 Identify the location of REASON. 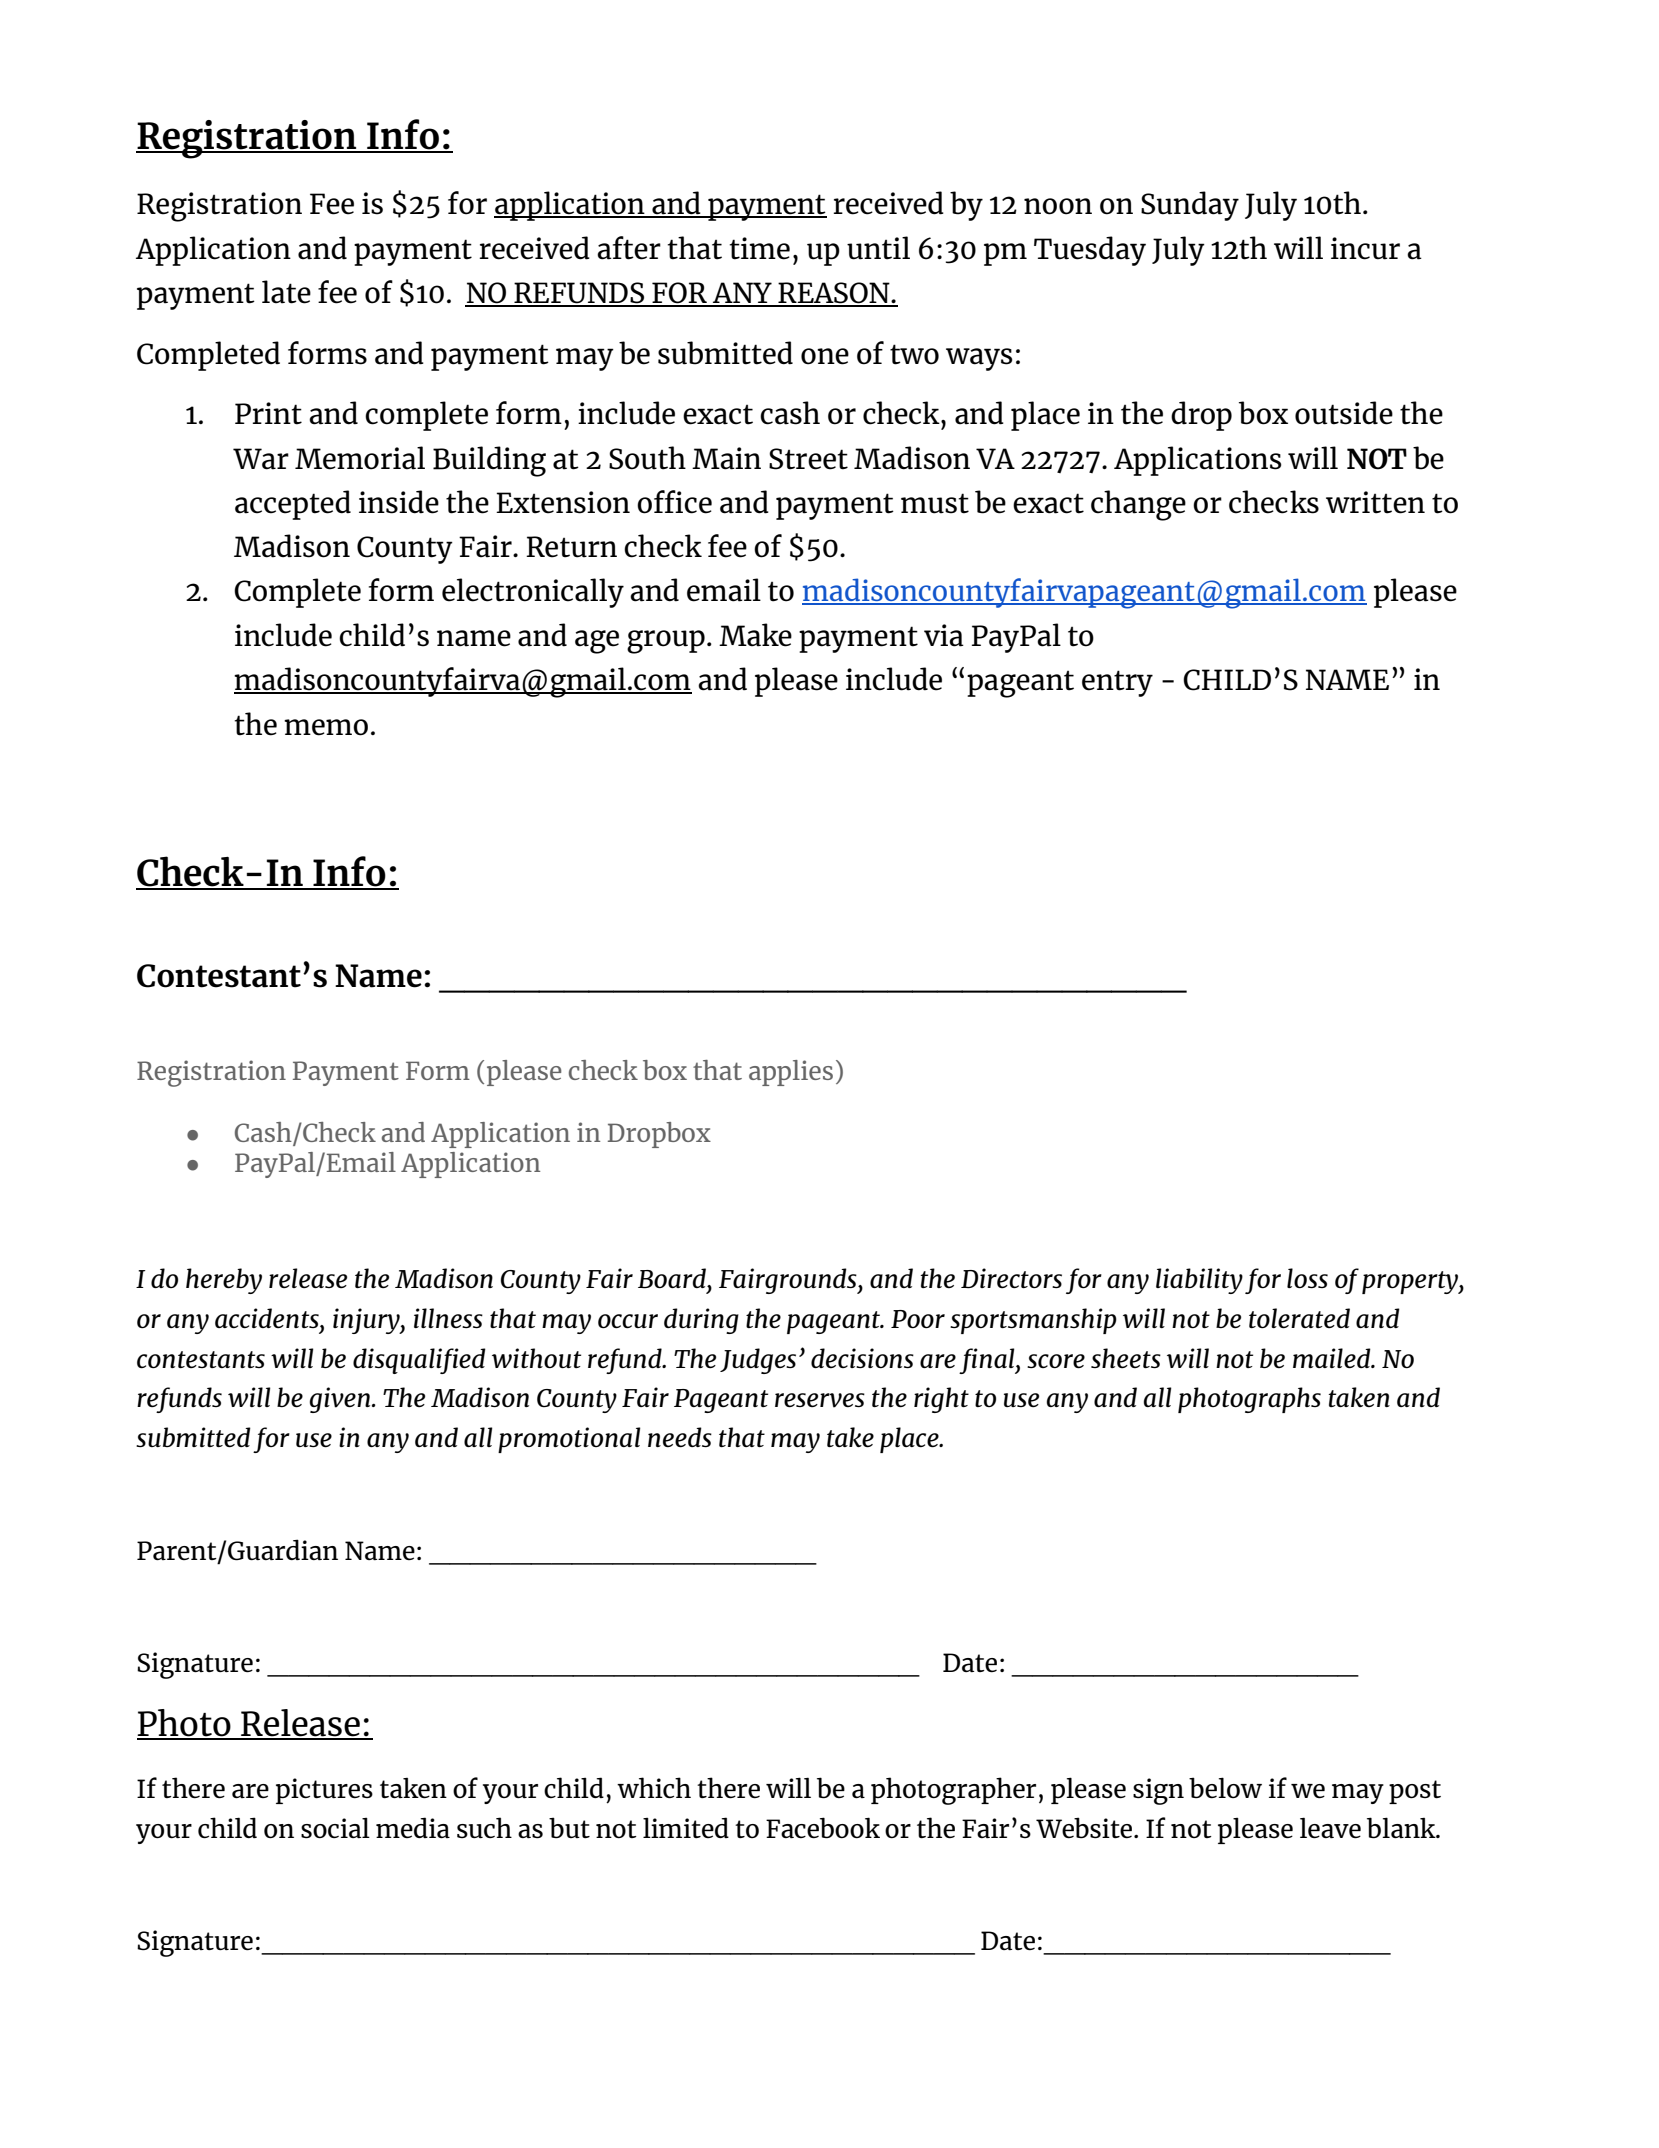
(834, 294).
